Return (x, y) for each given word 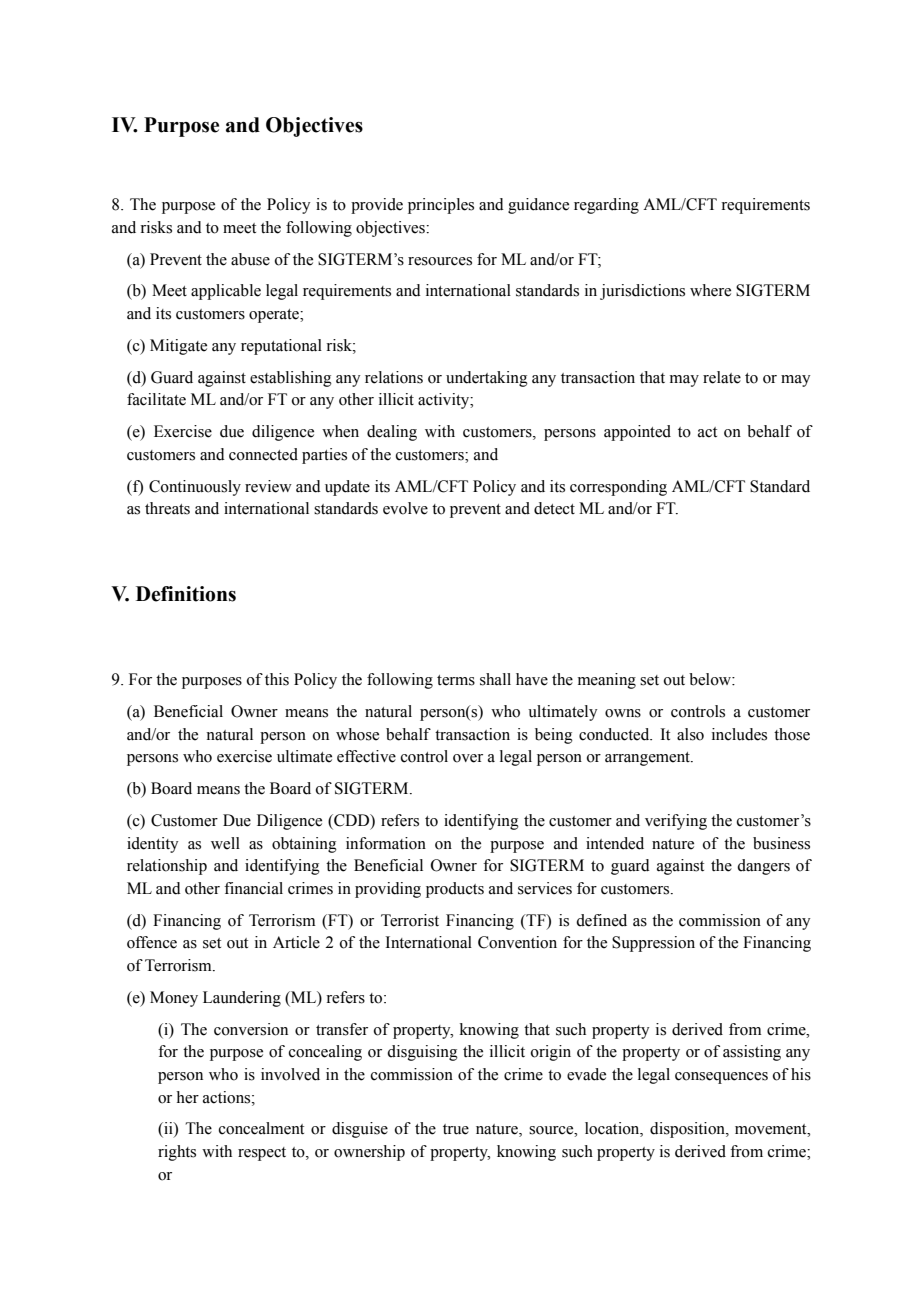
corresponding (618, 488)
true (456, 1129)
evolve (405, 508)
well (225, 843)
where (710, 290)
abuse (250, 259)
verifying (676, 822)
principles (441, 206)
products (455, 890)
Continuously (195, 488)
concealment (261, 1128)
